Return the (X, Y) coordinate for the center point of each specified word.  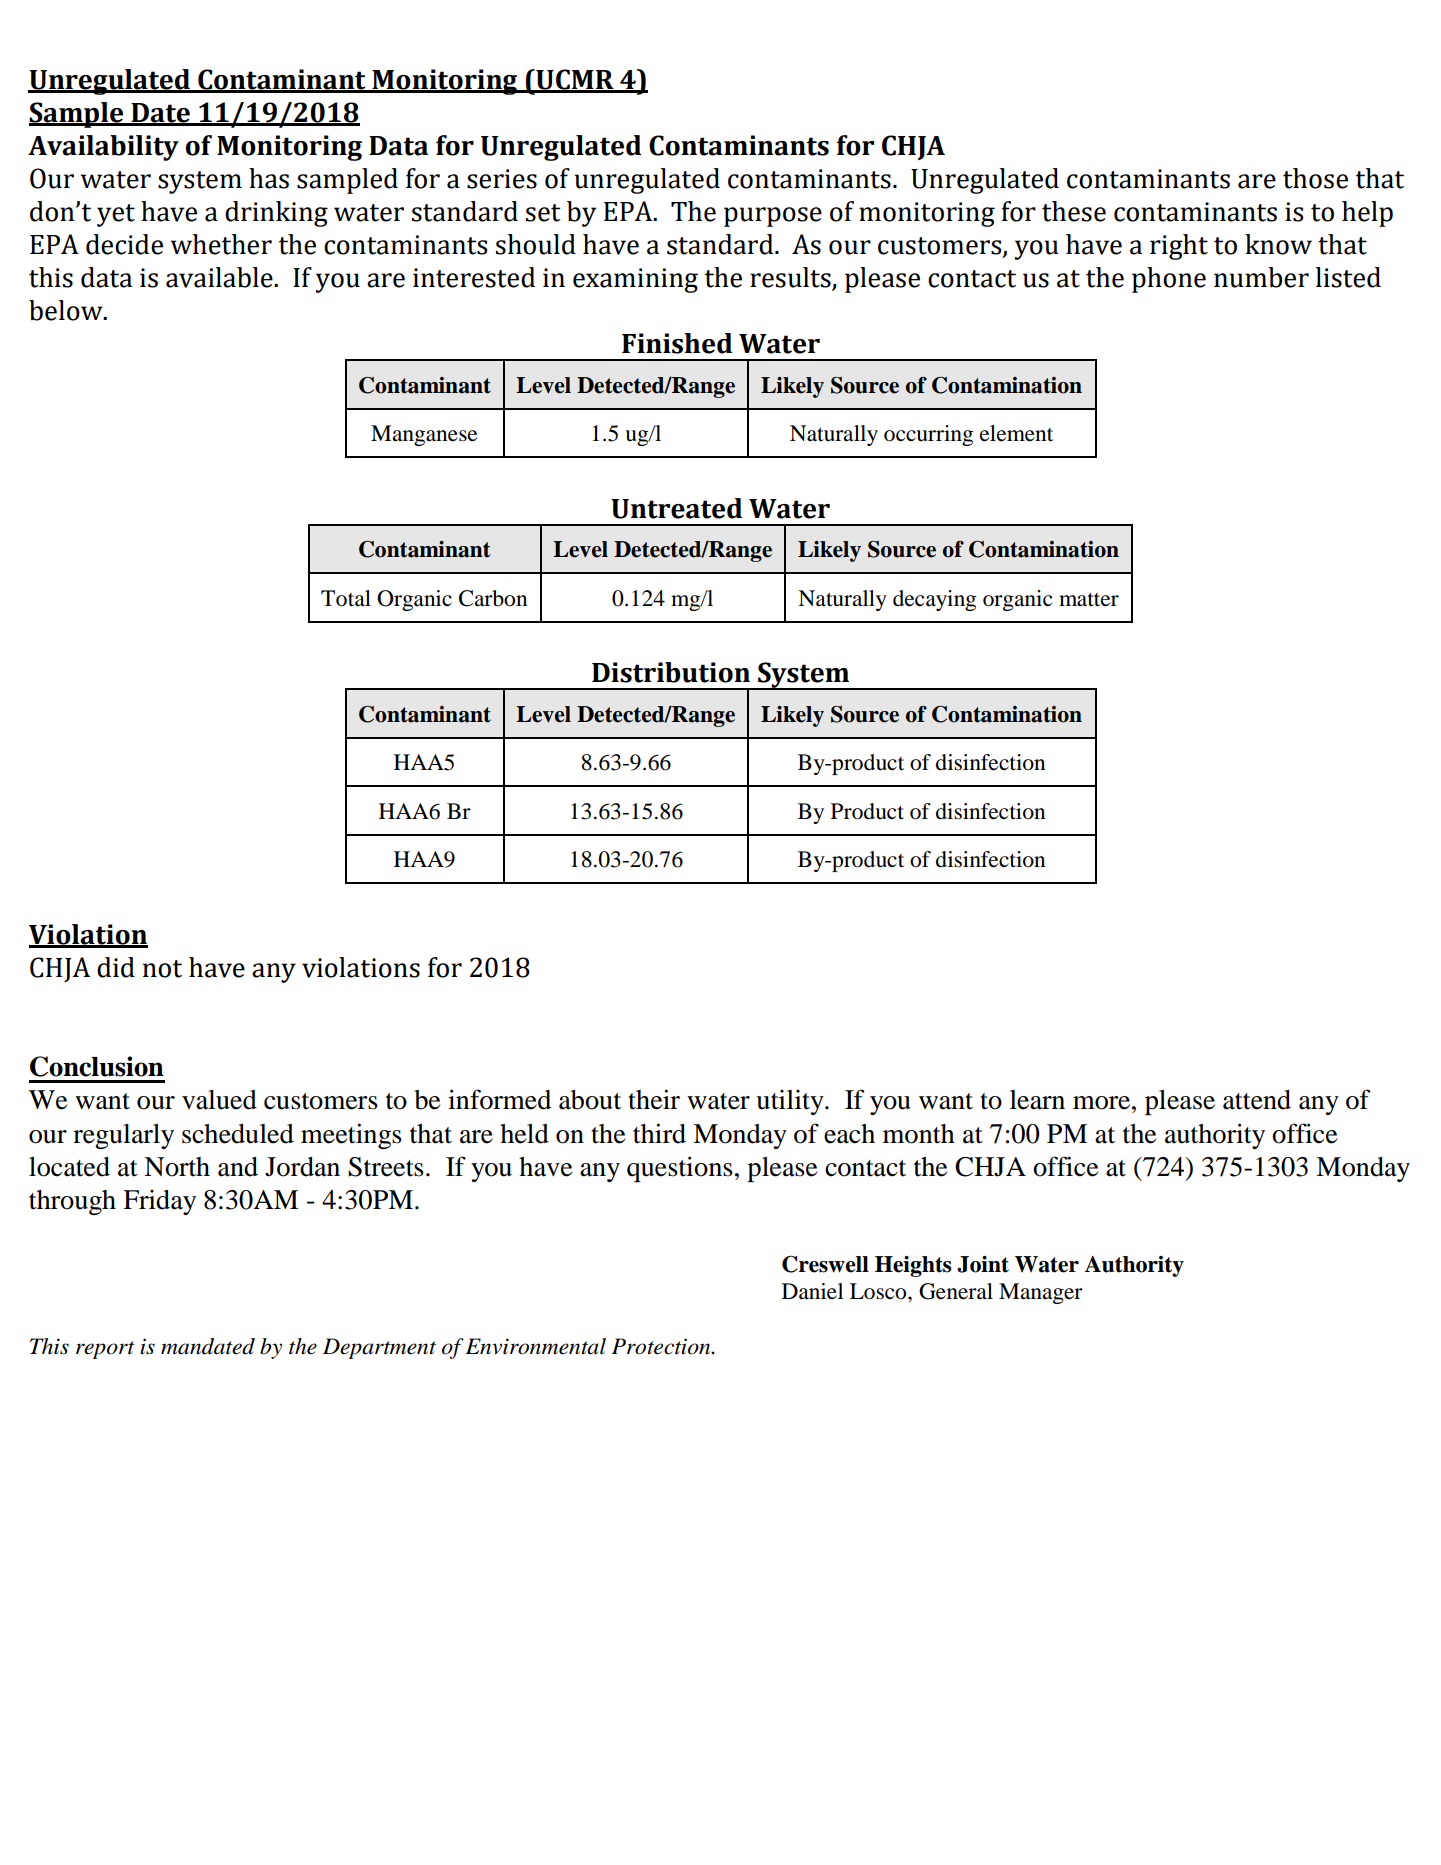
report (105, 1350)
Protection (662, 1346)
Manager (1041, 1293)
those (1315, 178)
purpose (773, 217)
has (269, 178)
